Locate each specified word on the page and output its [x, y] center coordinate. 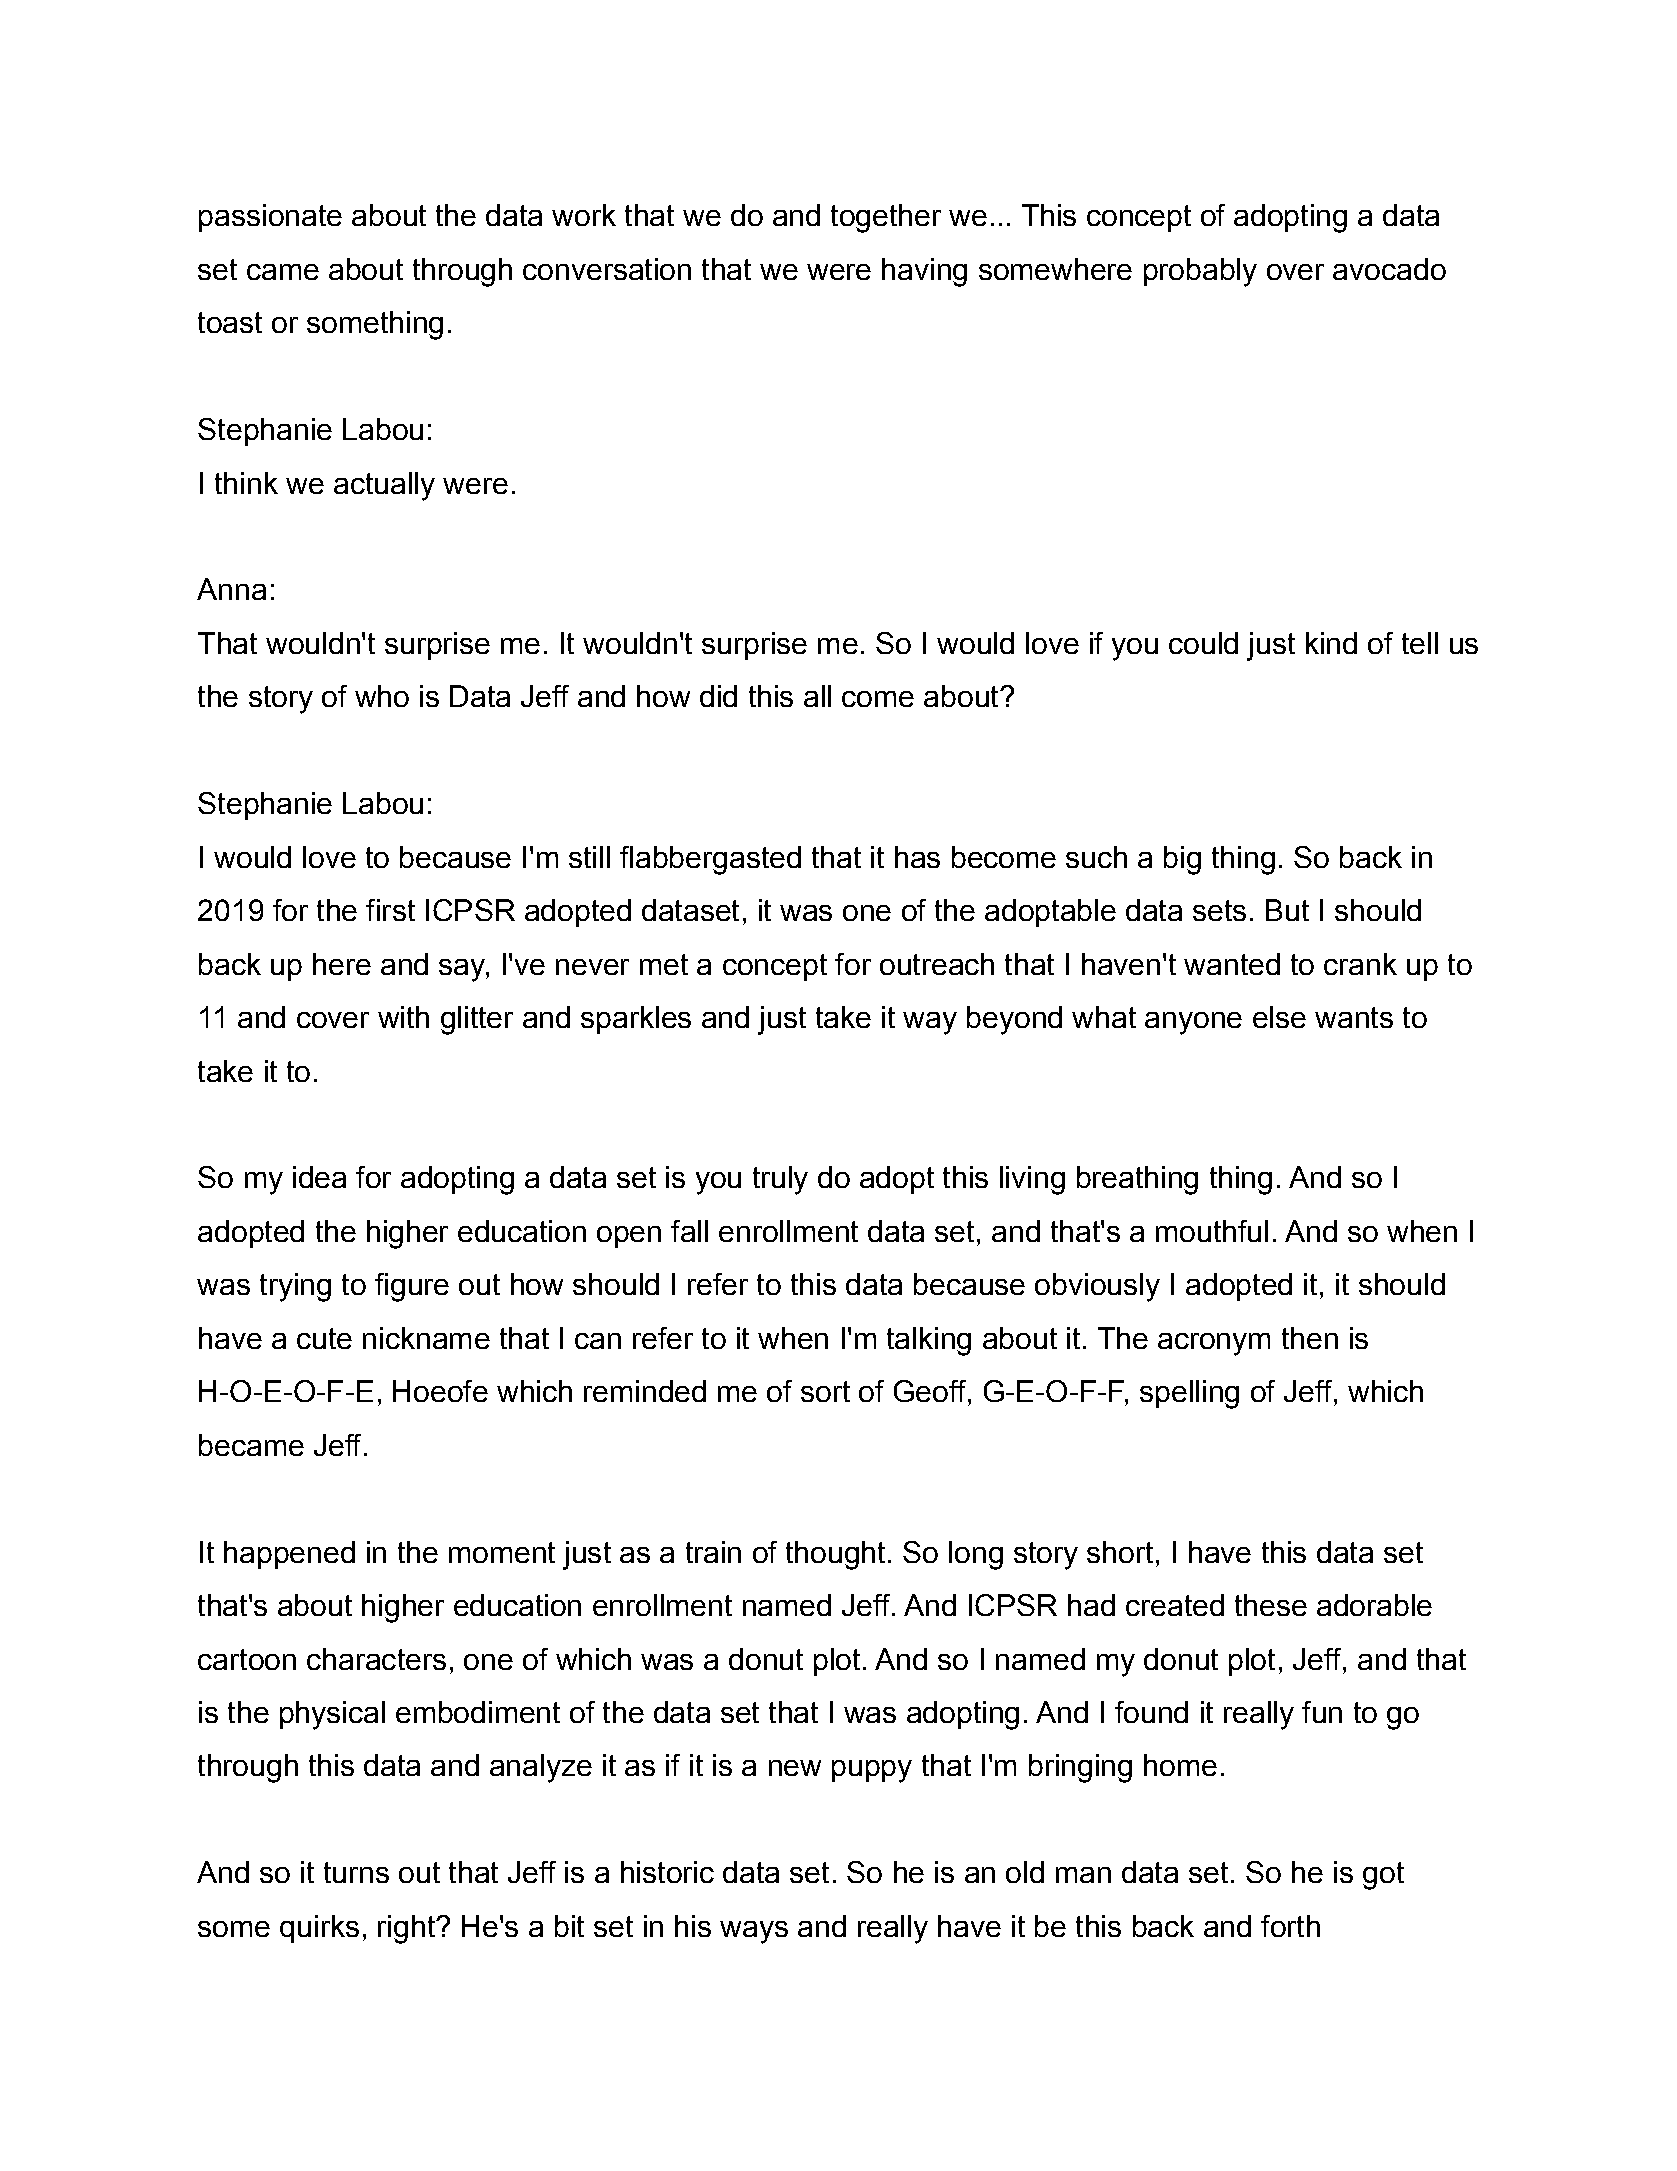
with [403, 1017]
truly [780, 1180]
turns [356, 1872]
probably [1200, 272]
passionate [270, 218]
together [886, 218]
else [1279, 1017]
